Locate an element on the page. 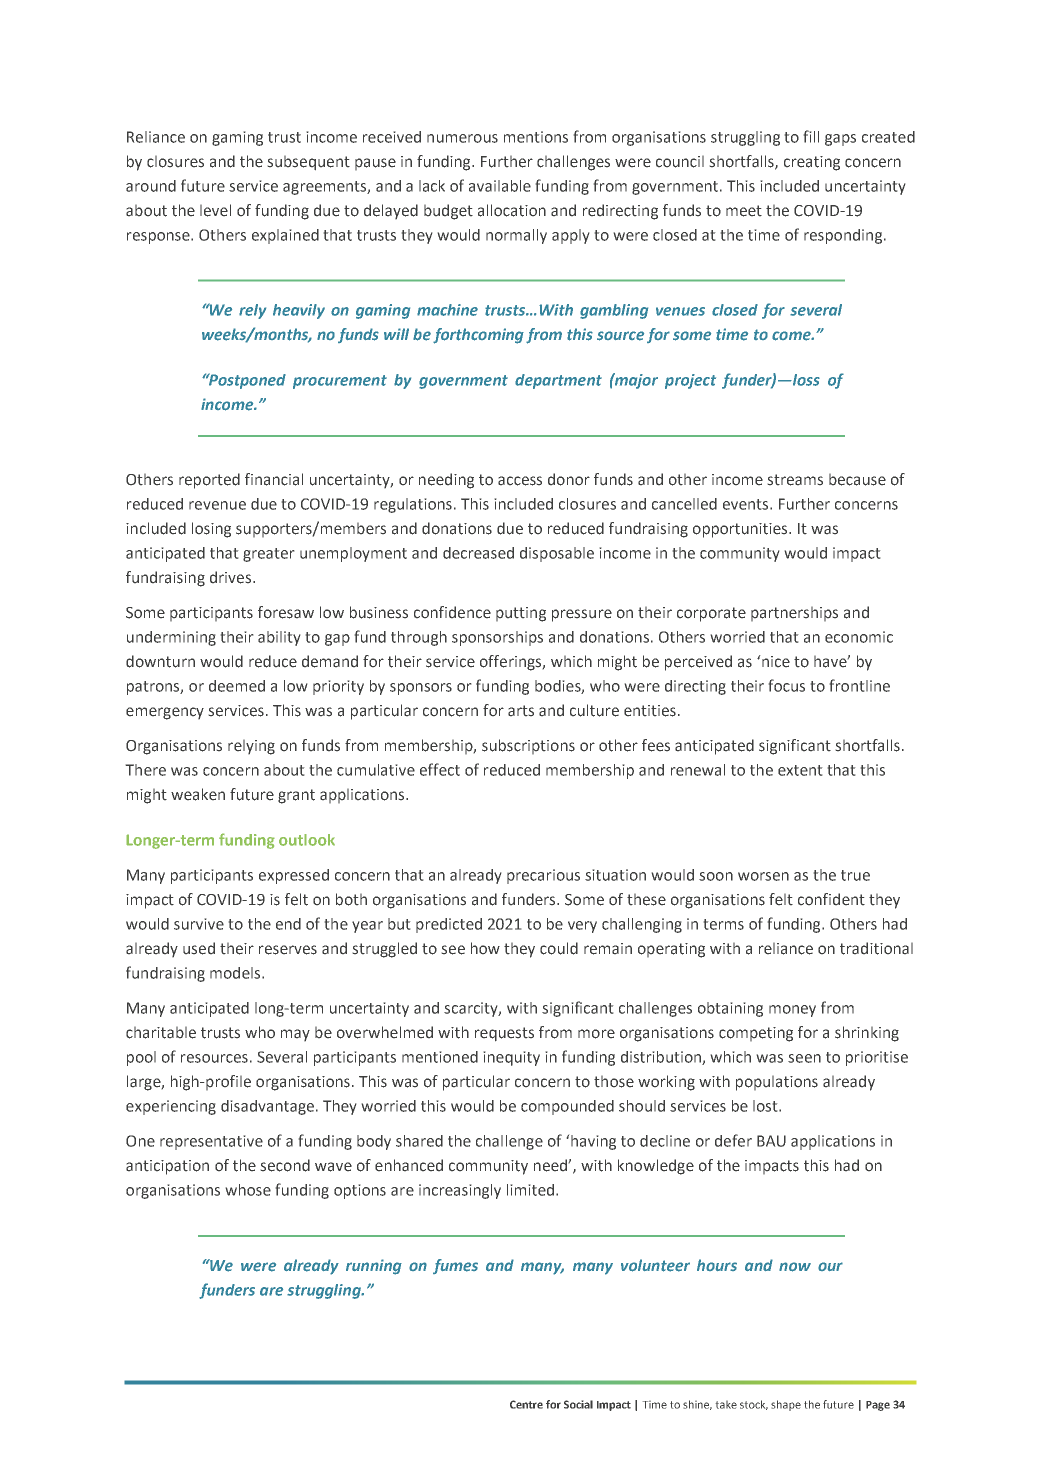 The height and width of the image is (1470, 1039). creating is located at coordinates (812, 163).
